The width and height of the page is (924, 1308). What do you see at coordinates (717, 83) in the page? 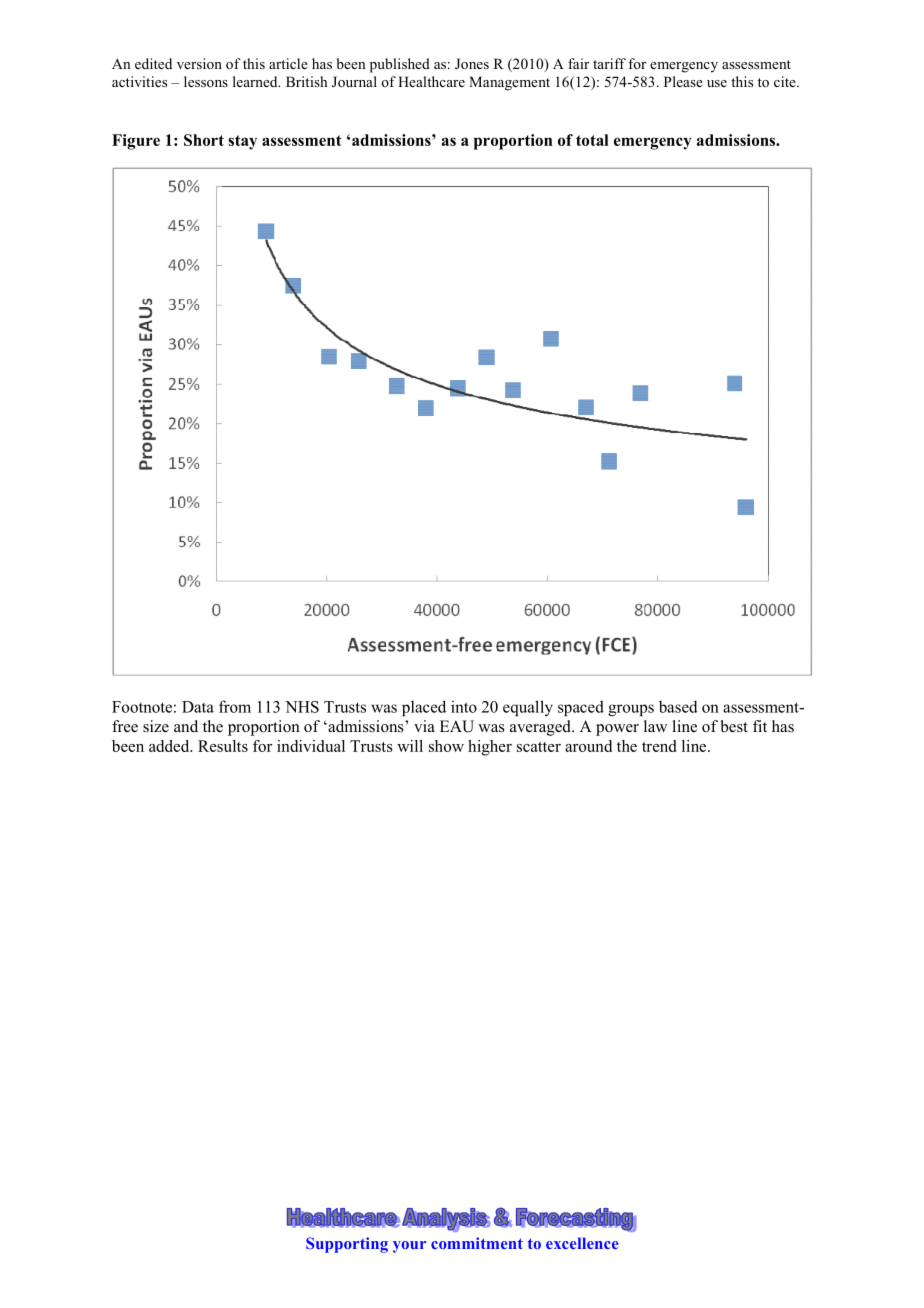
I see `use` at bounding box center [717, 83].
